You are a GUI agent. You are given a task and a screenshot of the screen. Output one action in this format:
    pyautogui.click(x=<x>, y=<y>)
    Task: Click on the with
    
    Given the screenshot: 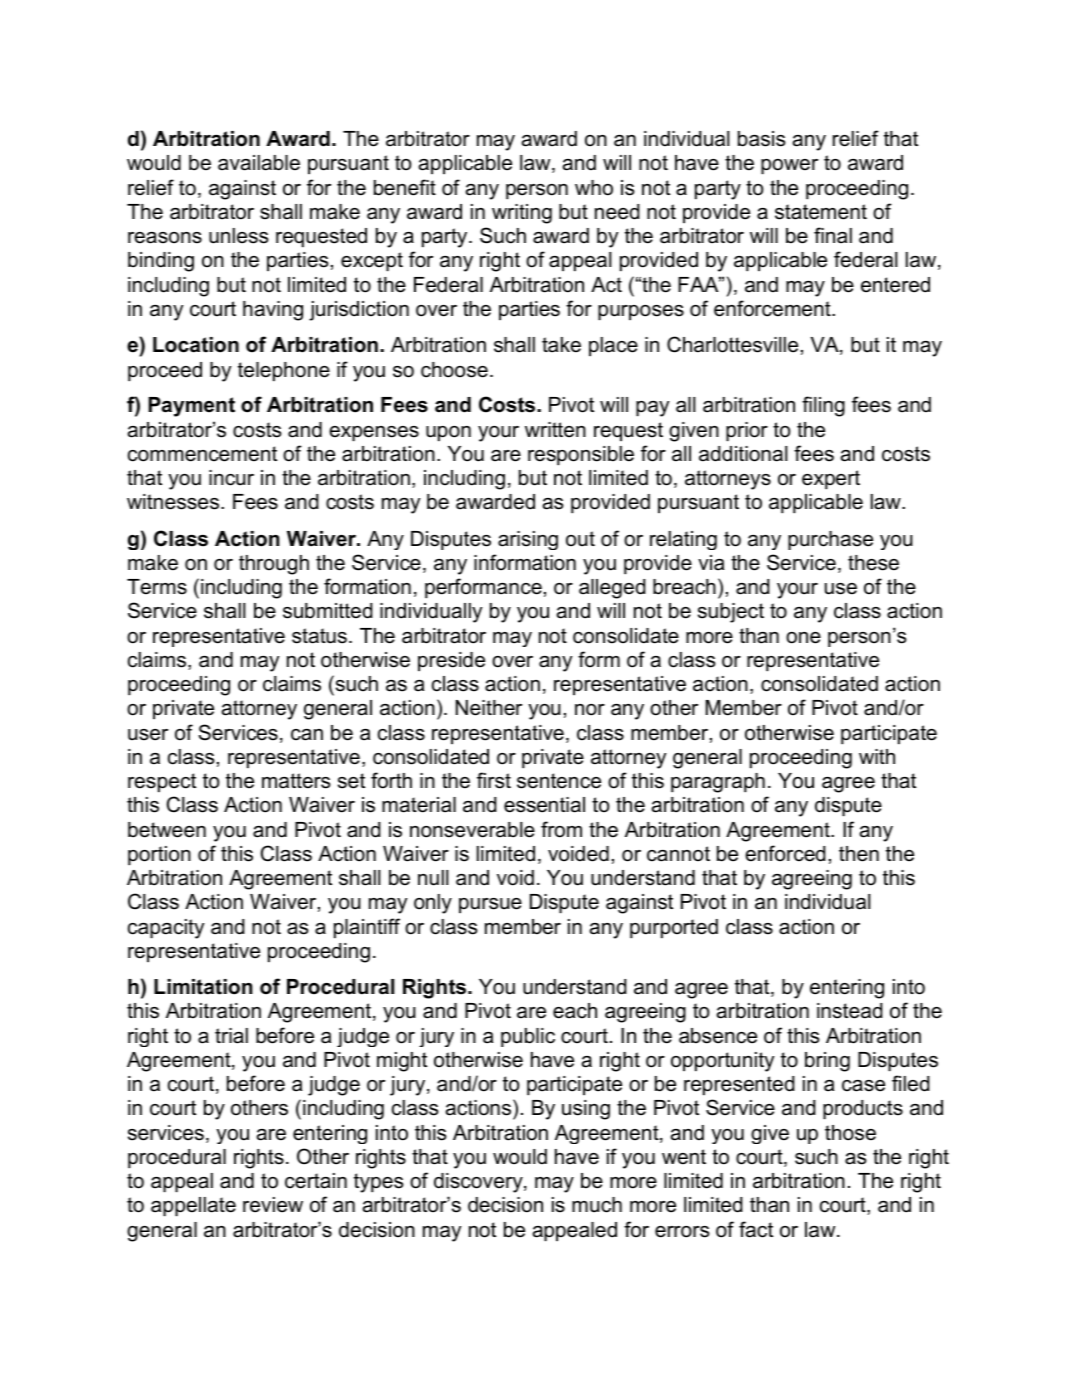 What is the action you would take?
    pyautogui.click(x=877, y=756)
